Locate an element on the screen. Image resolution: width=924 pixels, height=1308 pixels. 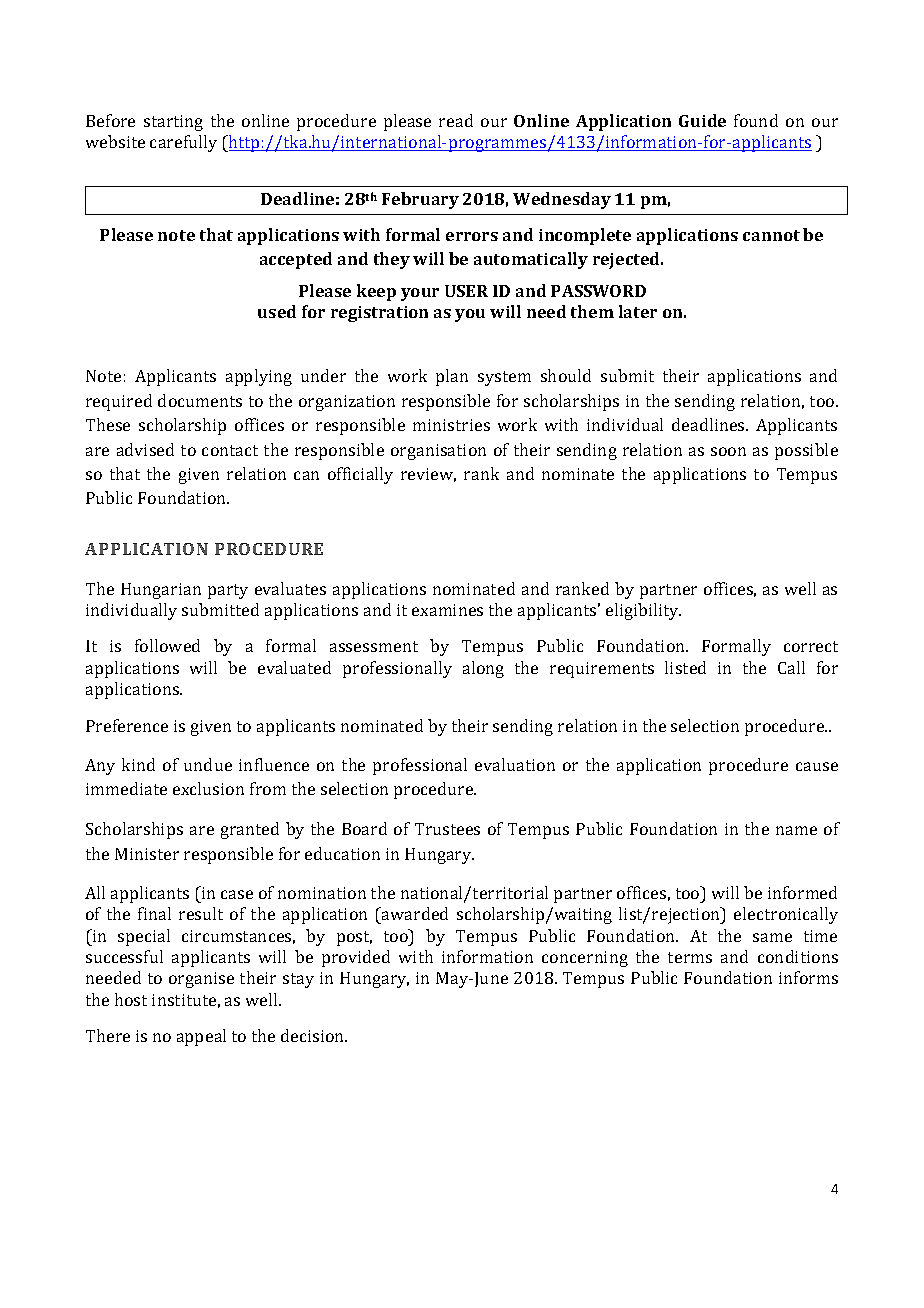
documents is located at coordinates (200, 400).
